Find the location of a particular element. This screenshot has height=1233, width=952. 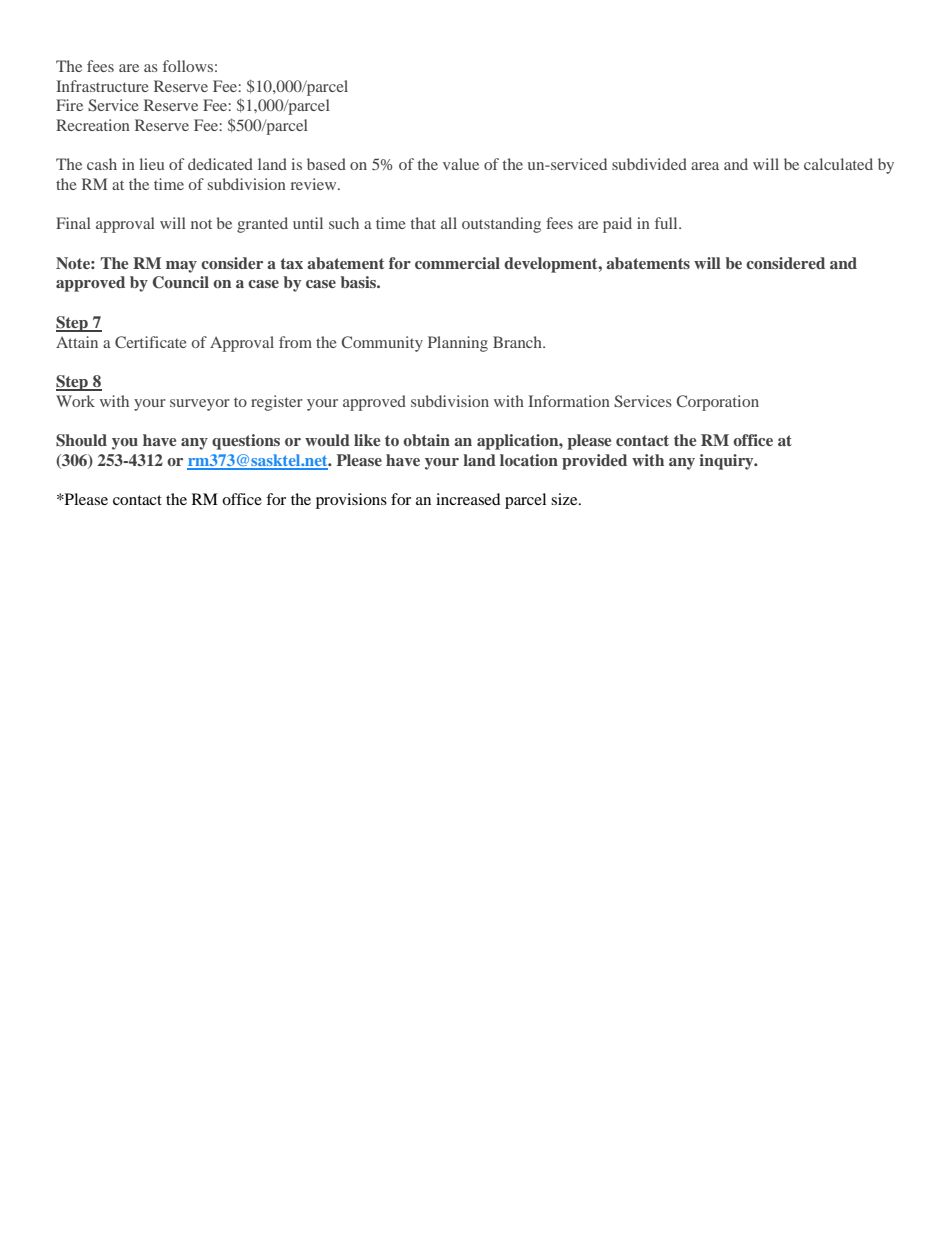

all is located at coordinates (449, 223).
